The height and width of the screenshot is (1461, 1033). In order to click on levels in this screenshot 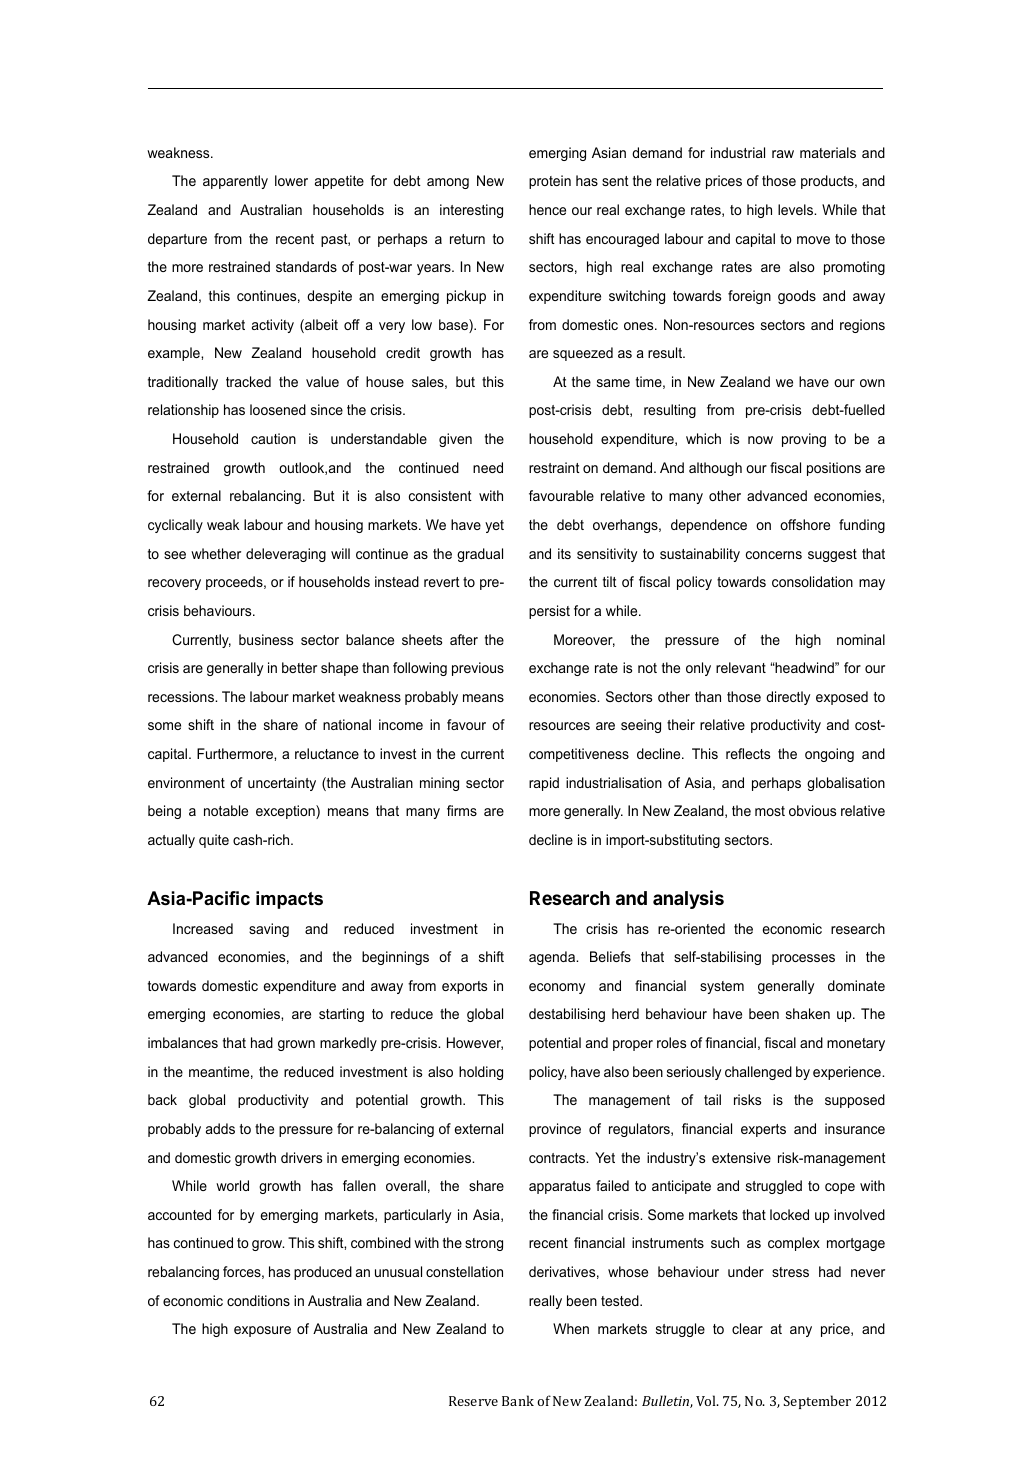, I will do `click(797, 209)`.
